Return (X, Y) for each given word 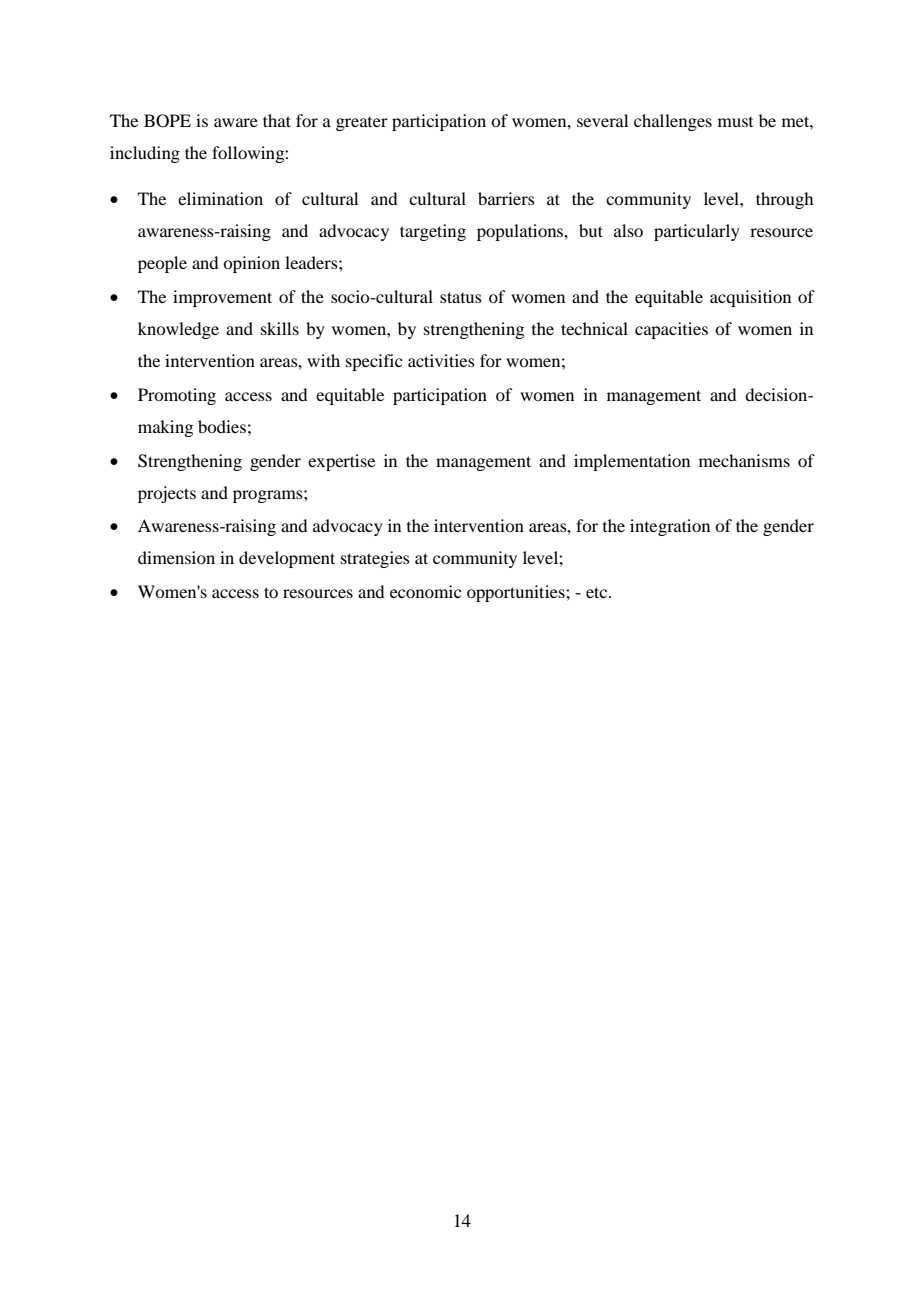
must (735, 122)
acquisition (750, 298)
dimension (176, 557)
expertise (341, 462)
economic (425, 591)
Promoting (177, 396)
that (277, 120)
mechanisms (744, 460)
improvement (222, 298)
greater (362, 124)
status (461, 297)
